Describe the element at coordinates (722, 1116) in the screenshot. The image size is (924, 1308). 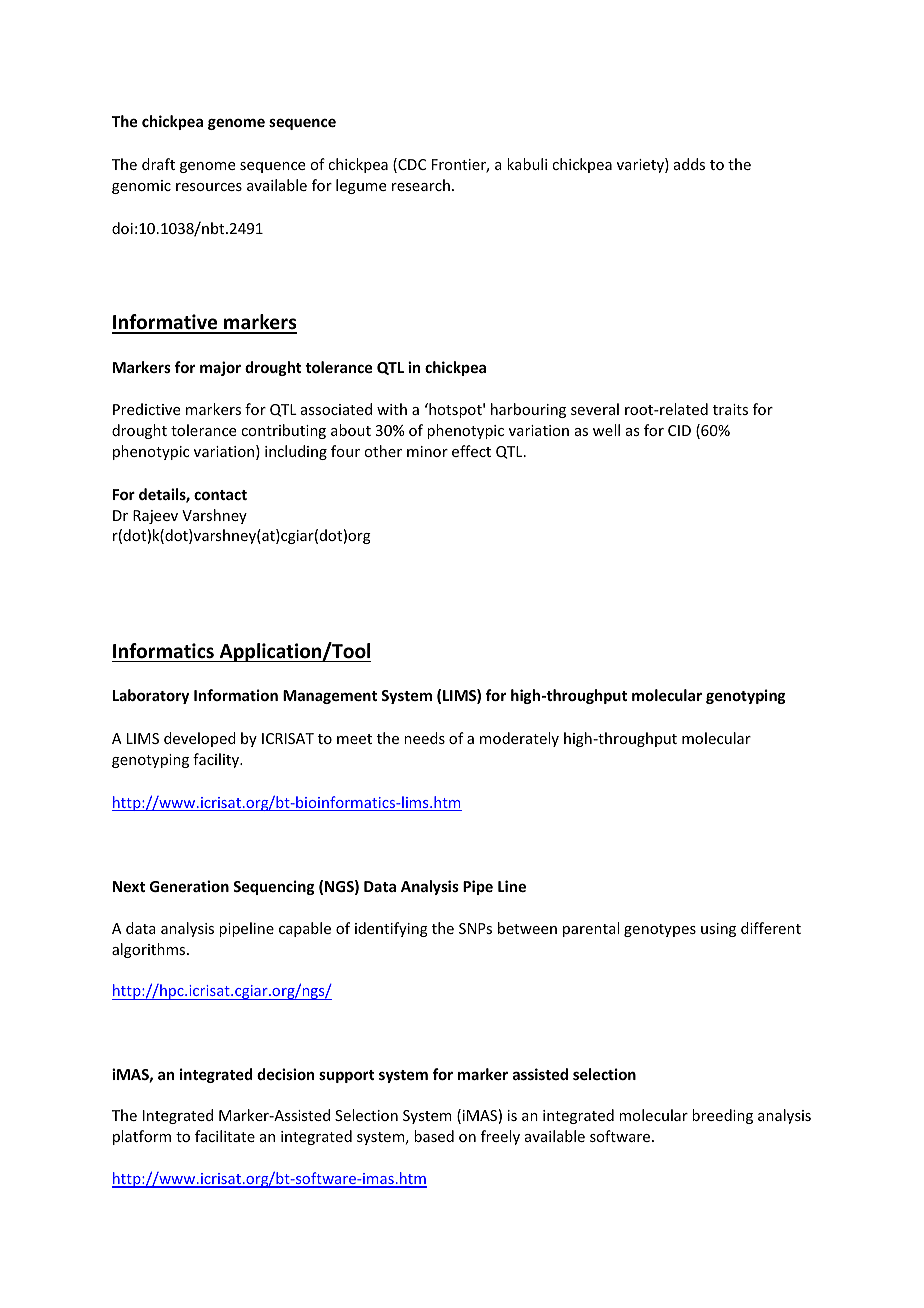
I see `breeding` at that location.
